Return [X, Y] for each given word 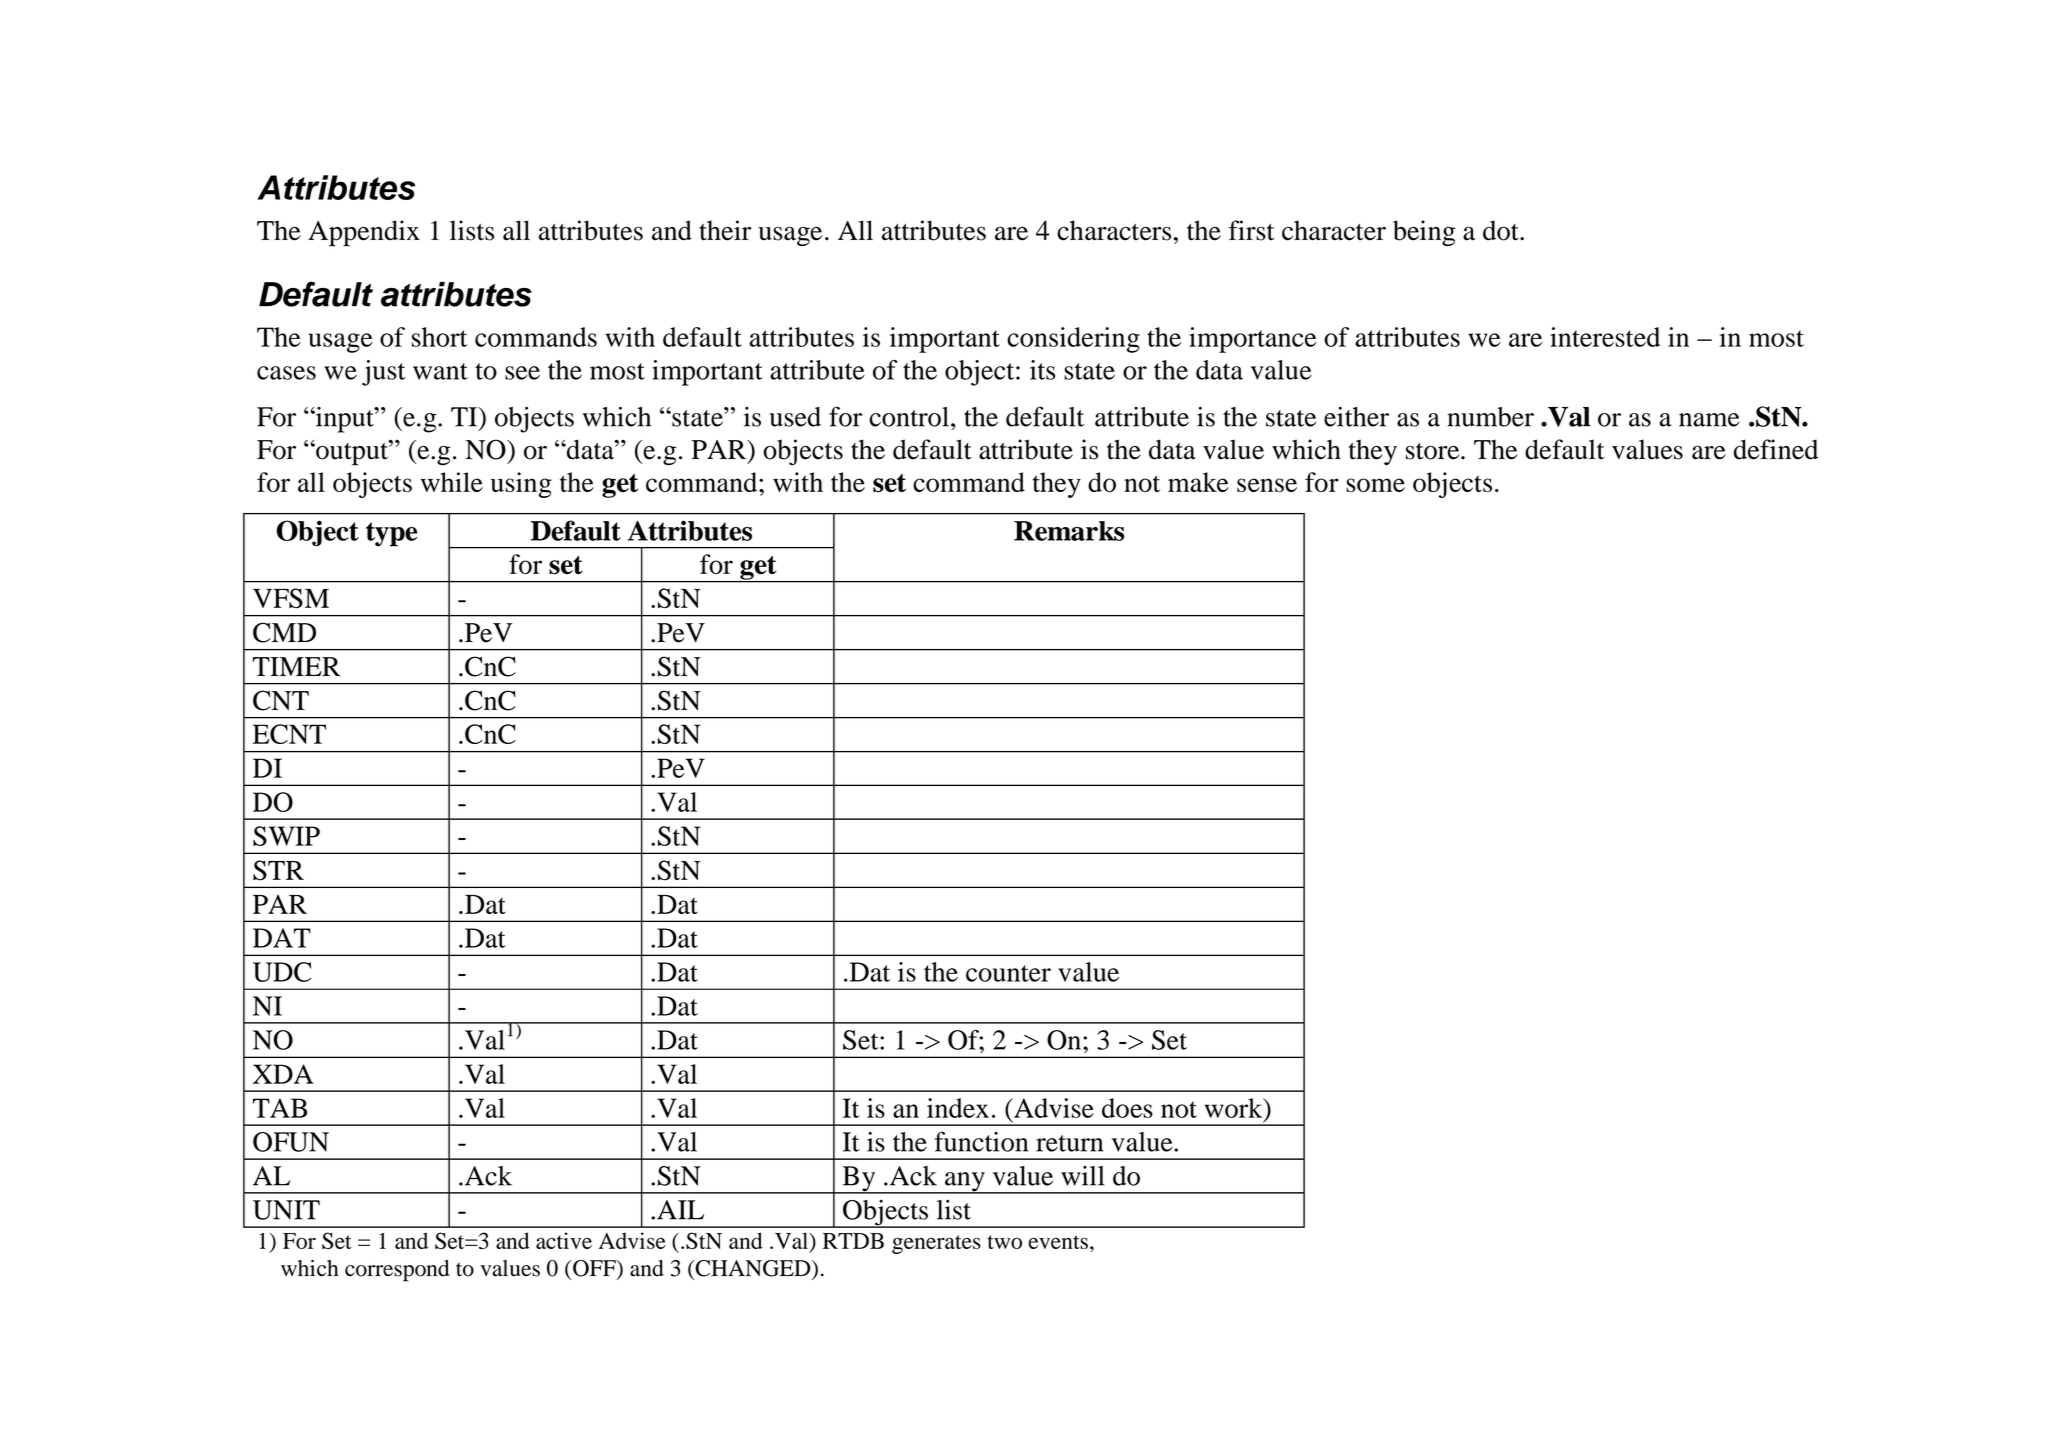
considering [1073, 340]
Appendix [364, 233]
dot [1502, 230]
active [564, 1240]
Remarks [1069, 531]
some [1375, 485]
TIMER [296, 666]
